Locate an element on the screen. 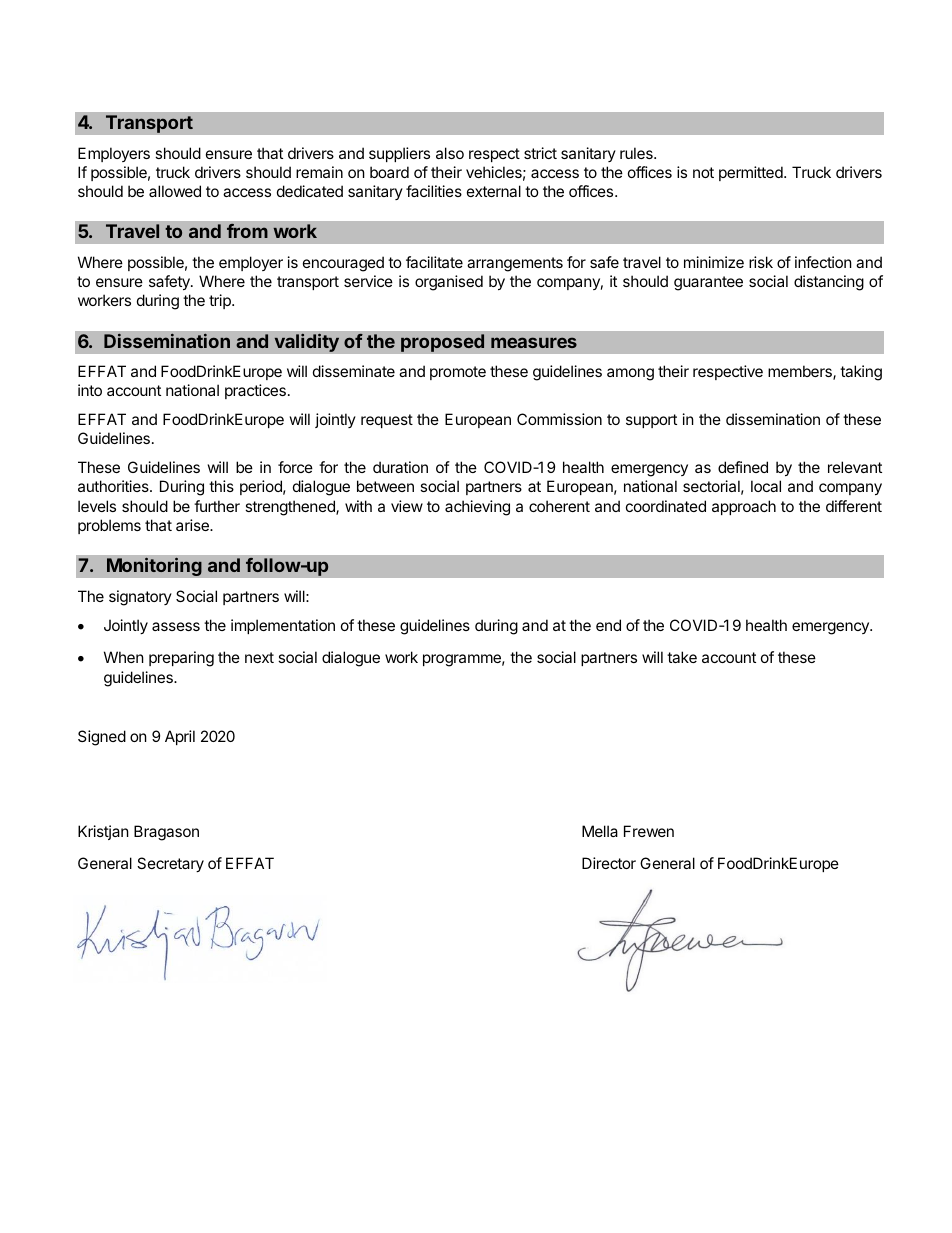 This screenshot has height=1233, width=952. permitted is located at coordinates (752, 173).
